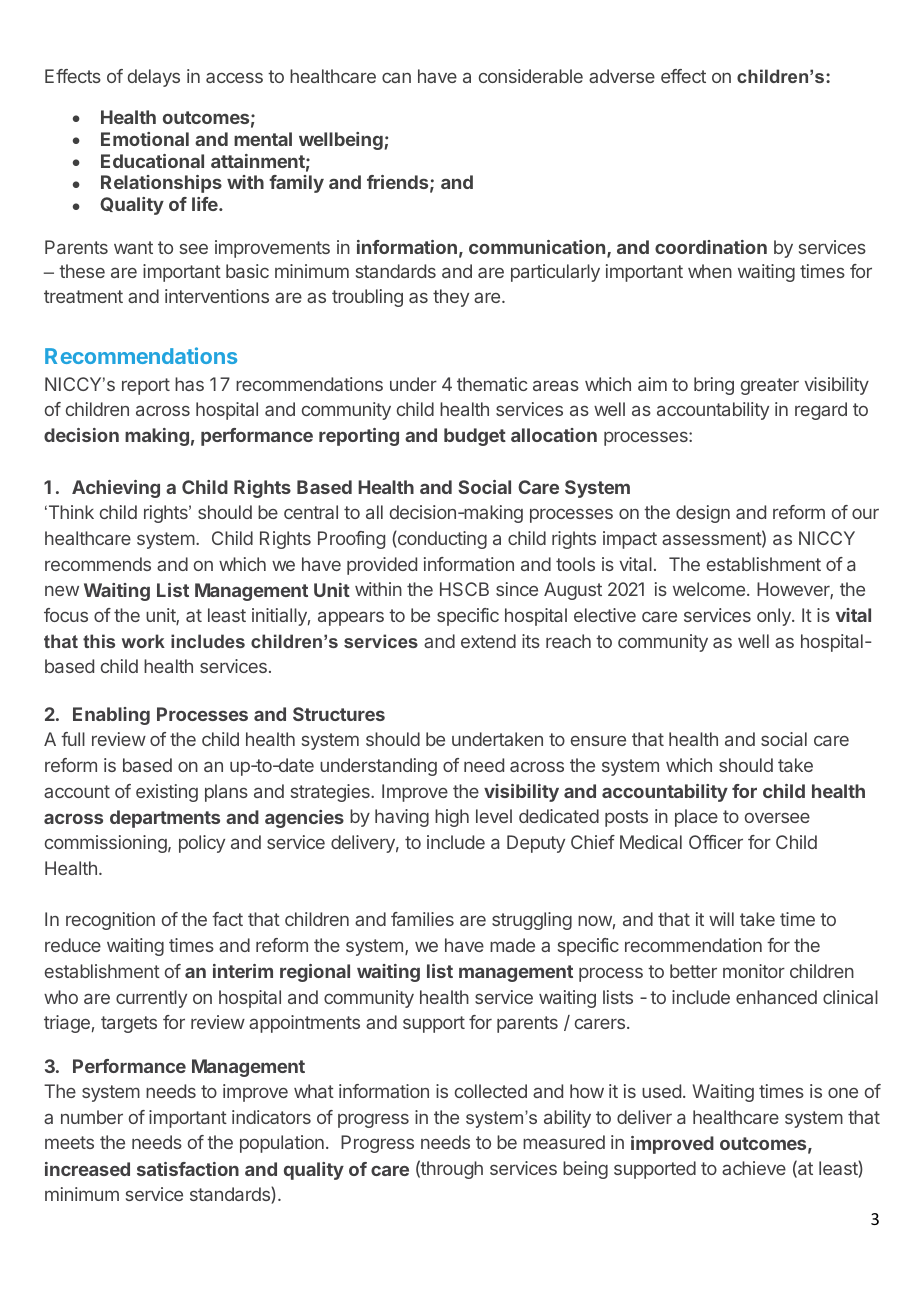 The width and height of the screenshot is (924, 1308). What do you see at coordinates (622, 76) in the screenshot?
I see `adverse` at bounding box center [622, 76].
